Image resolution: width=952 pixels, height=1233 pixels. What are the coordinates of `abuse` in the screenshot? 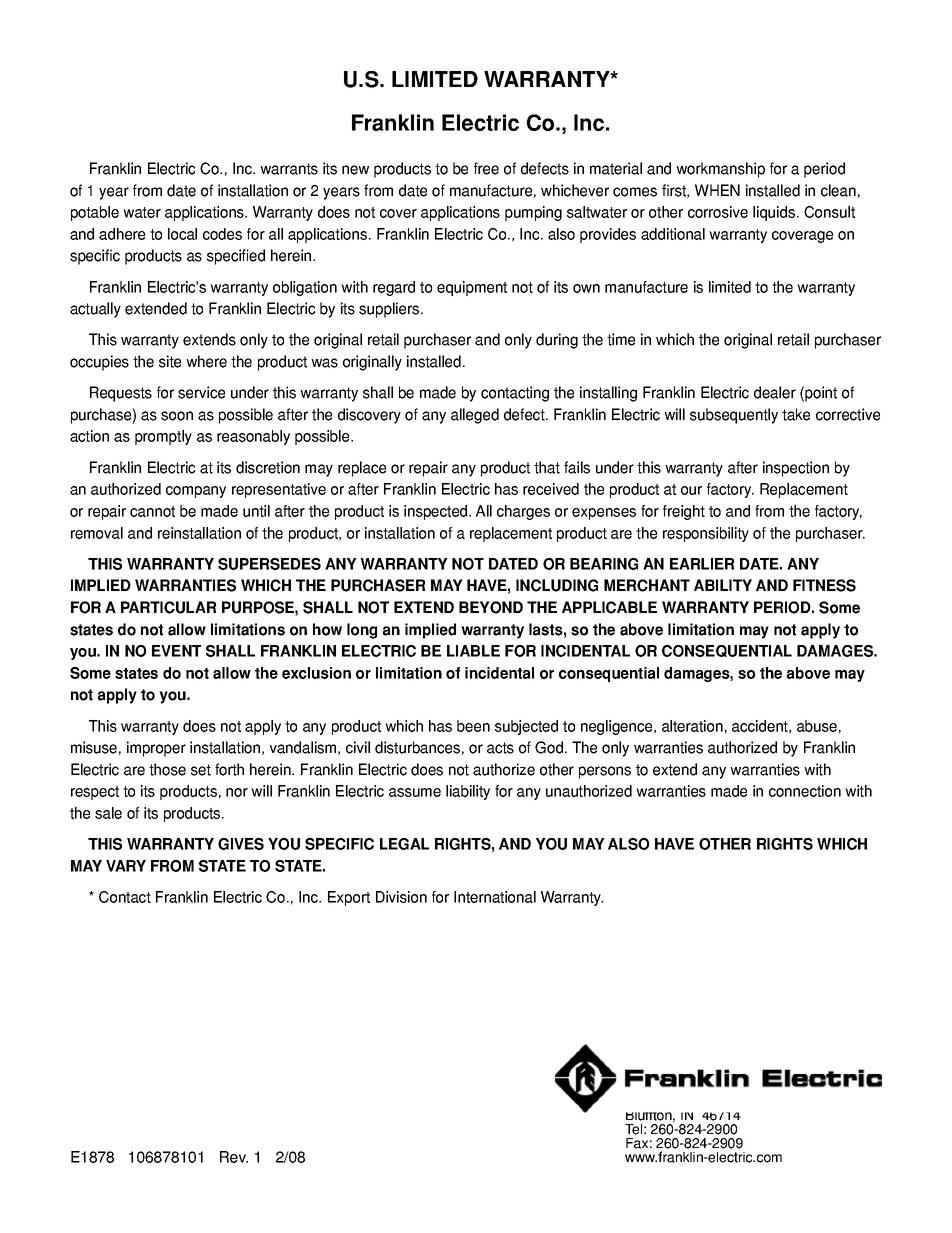 It's located at (817, 726).
